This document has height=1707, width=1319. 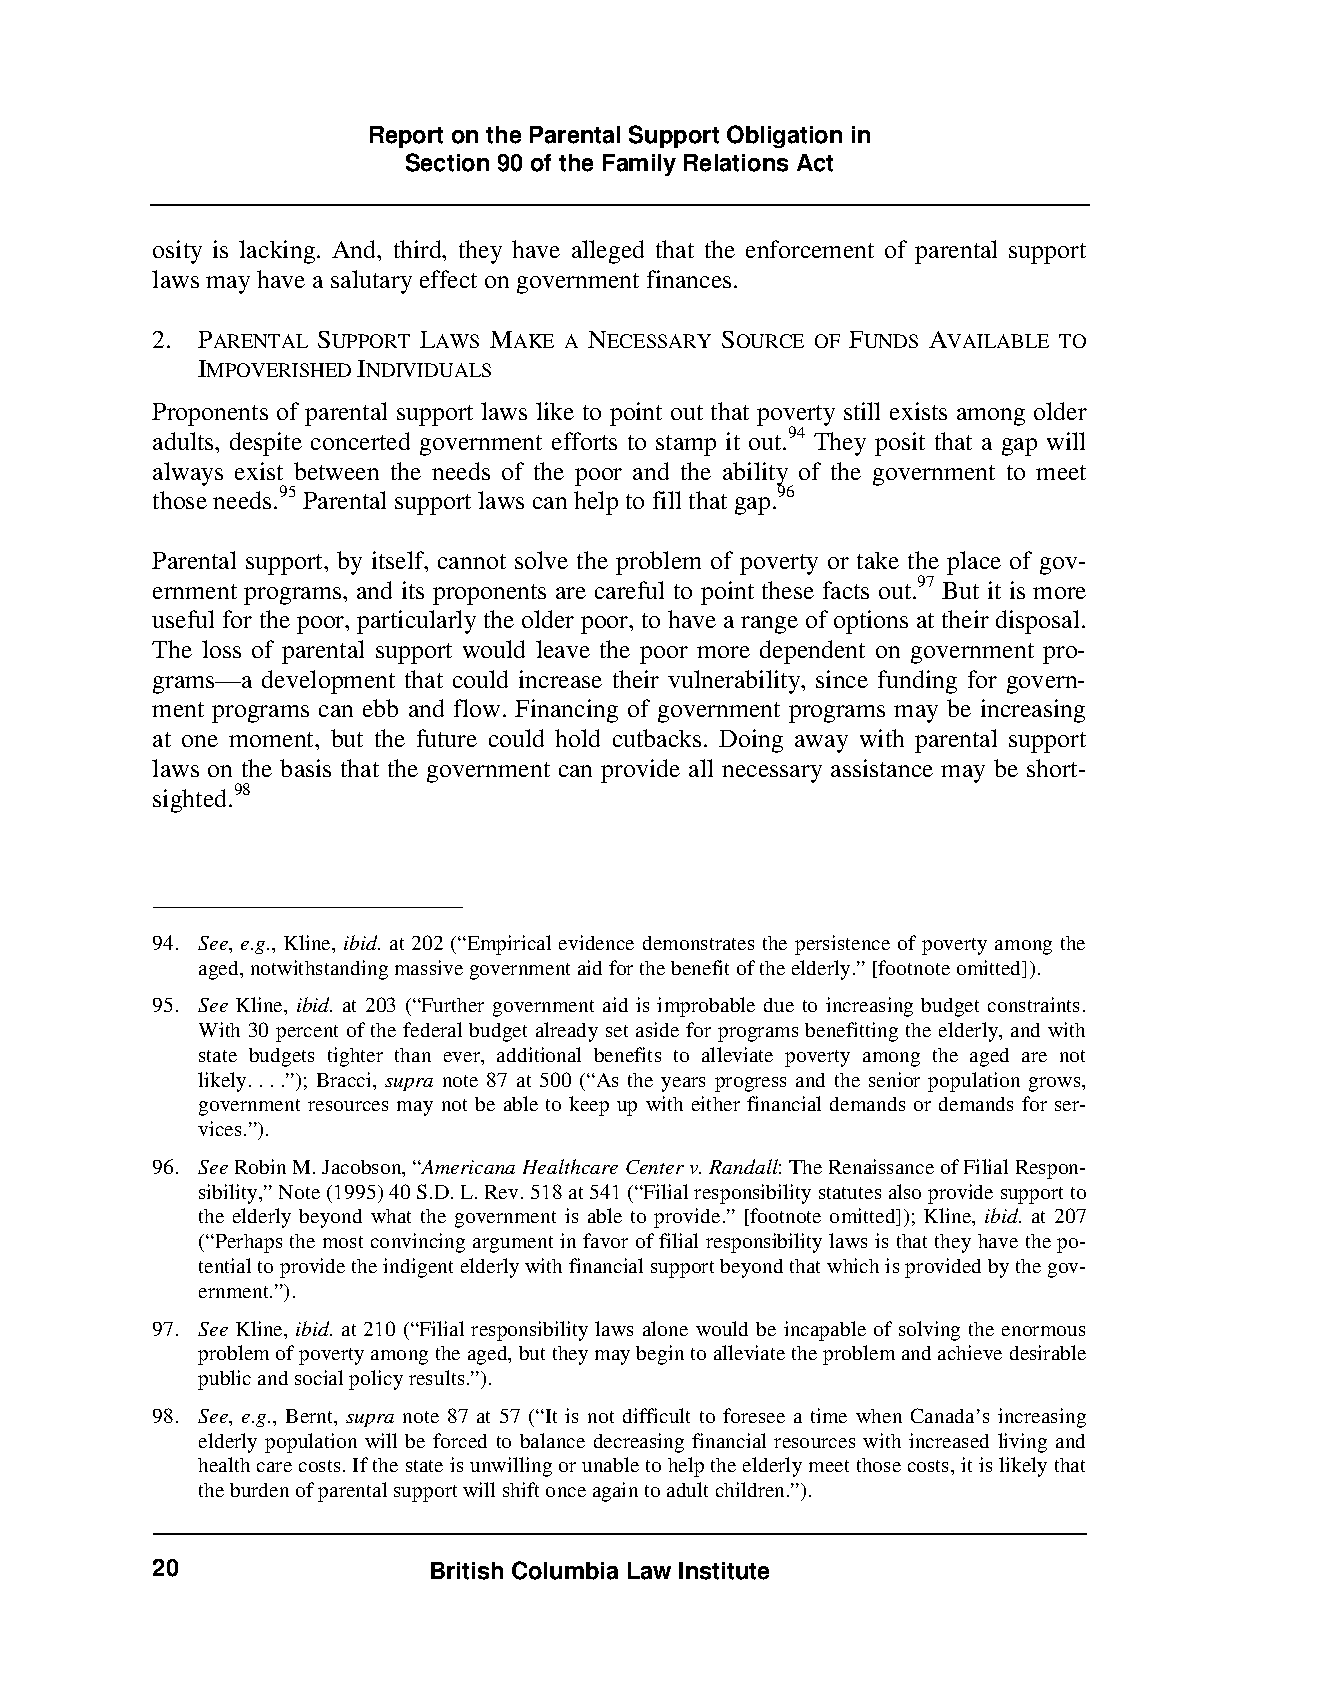 What do you see at coordinates (639, 165) in the document?
I see `Family` at bounding box center [639, 165].
